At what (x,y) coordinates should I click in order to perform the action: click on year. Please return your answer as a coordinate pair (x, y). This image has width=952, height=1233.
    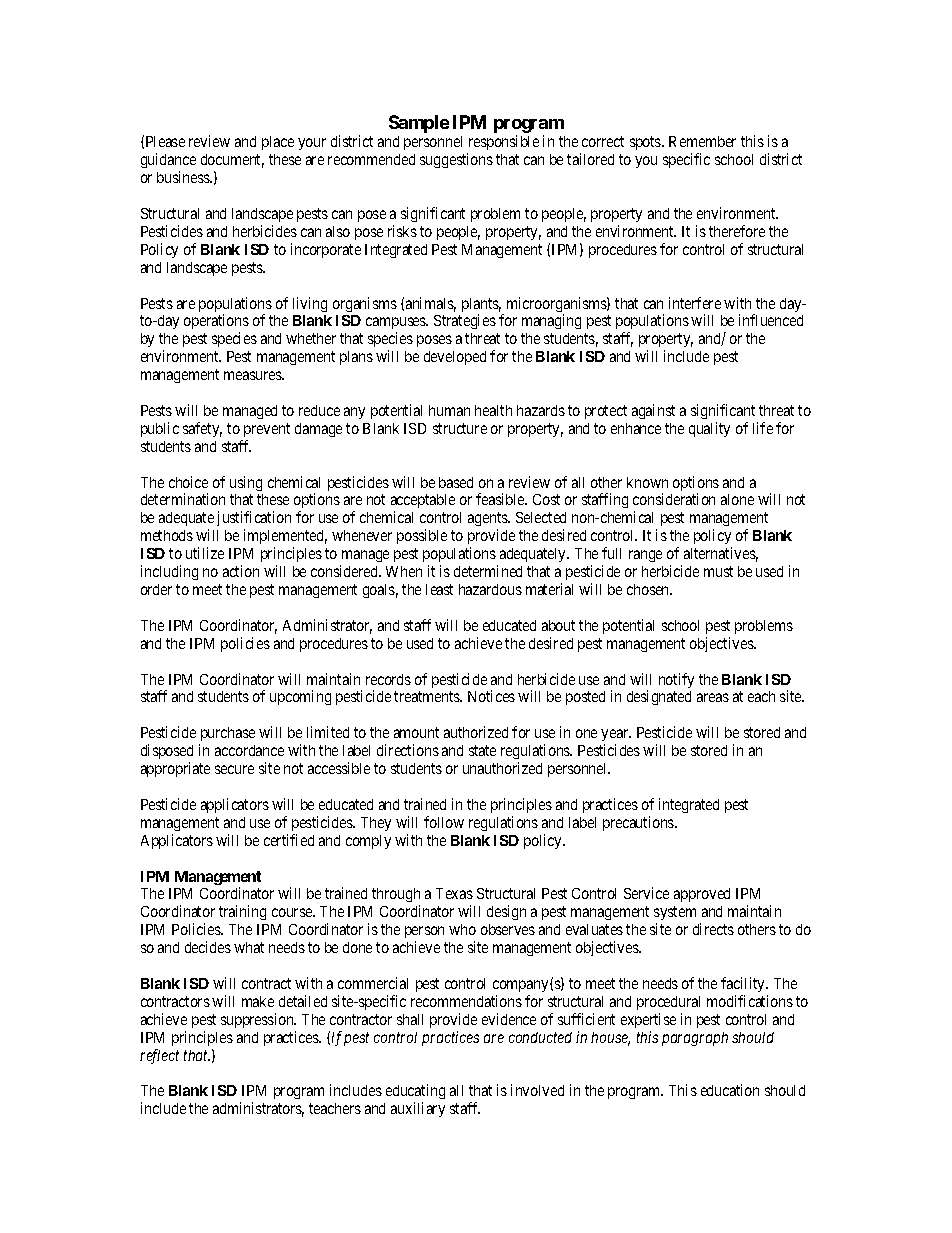
    Looking at the image, I should click on (616, 737).
